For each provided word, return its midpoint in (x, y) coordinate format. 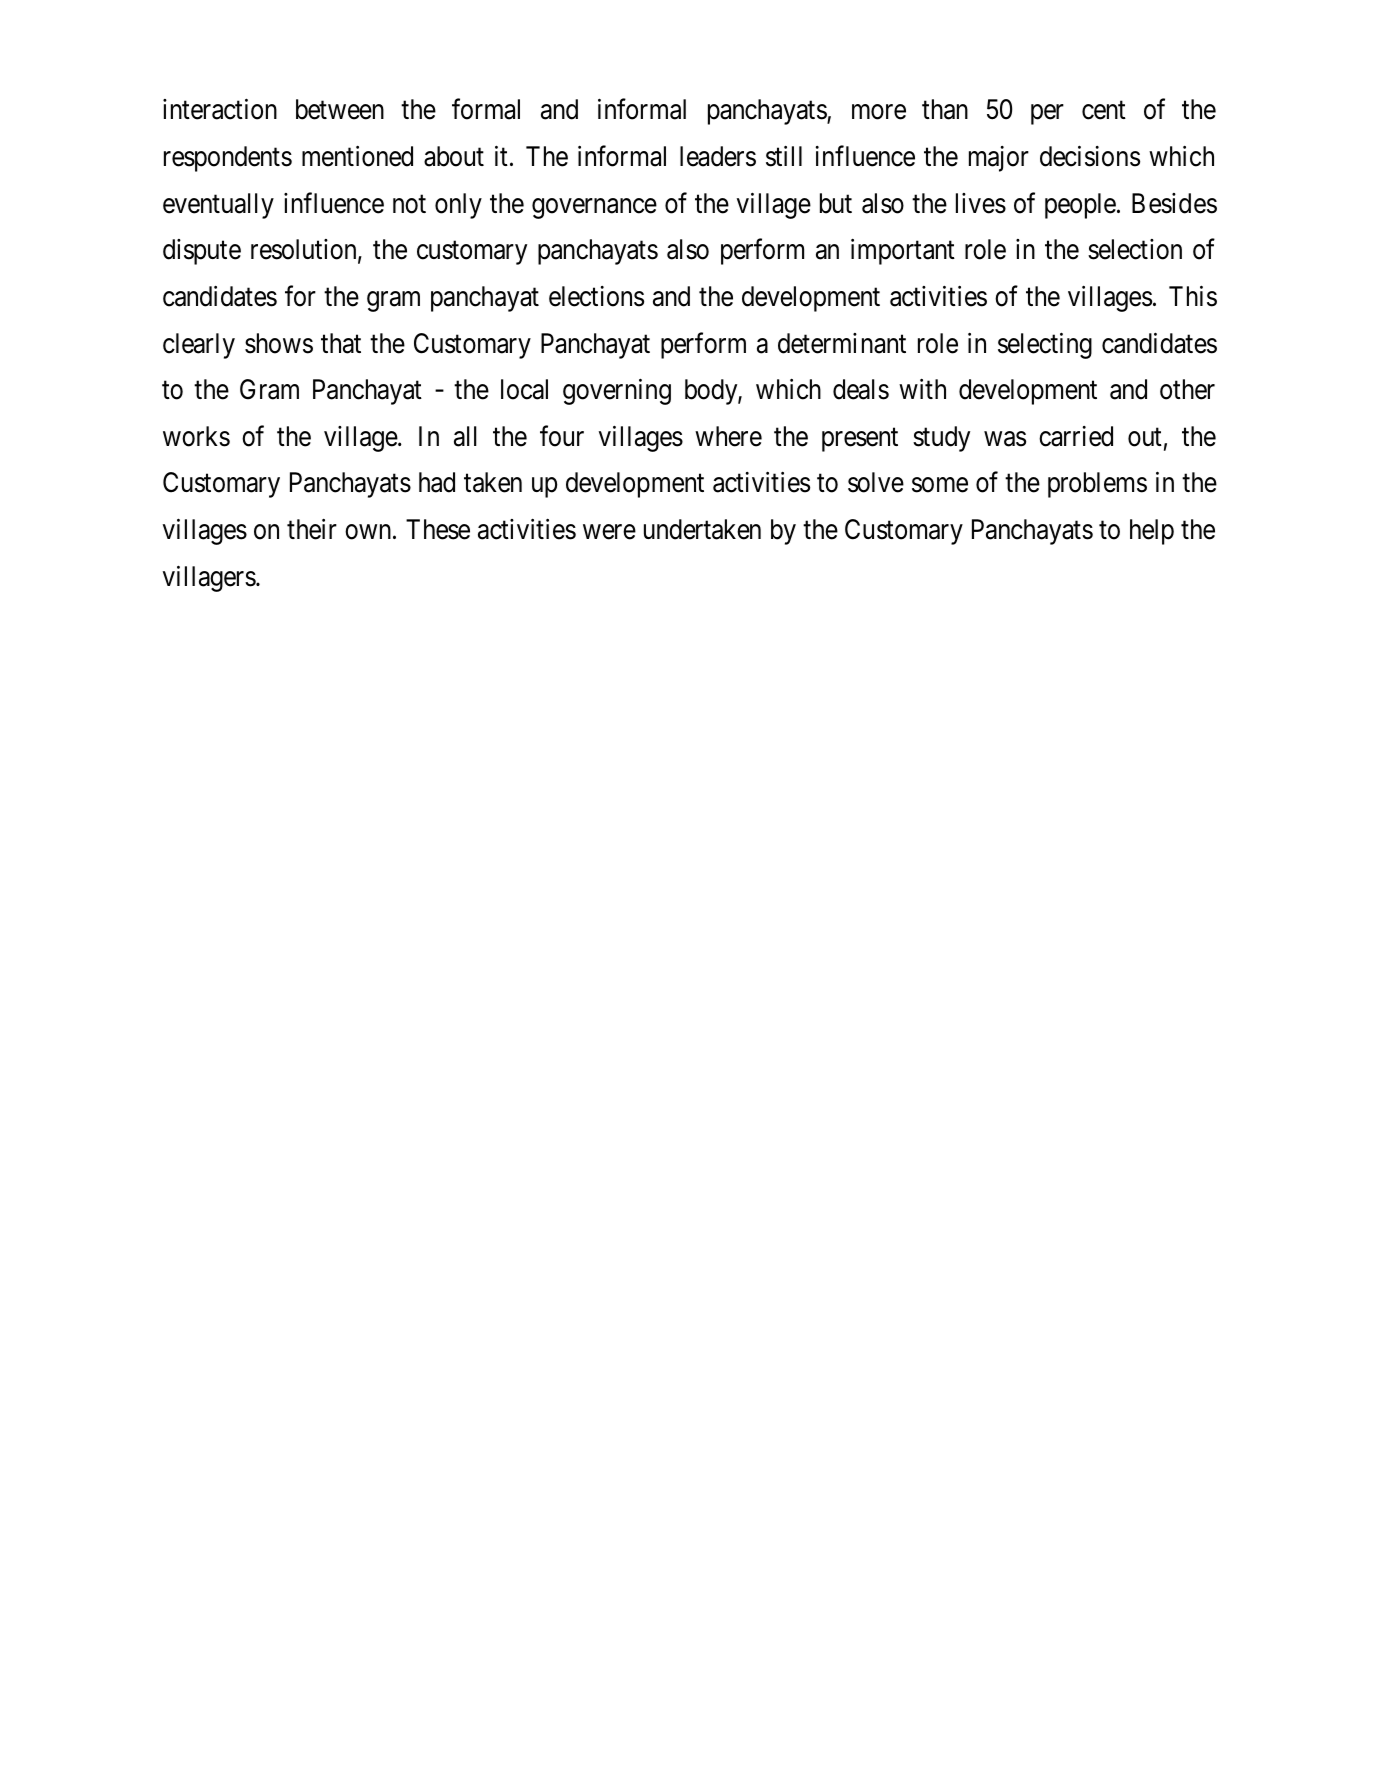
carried (1076, 436)
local (524, 389)
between (340, 109)
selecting (1045, 346)
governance (594, 209)
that (341, 343)
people (1080, 206)
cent (1104, 111)
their (312, 529)
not (409, 204)
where (728, 436)
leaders (718, 156)
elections (596, 296)
